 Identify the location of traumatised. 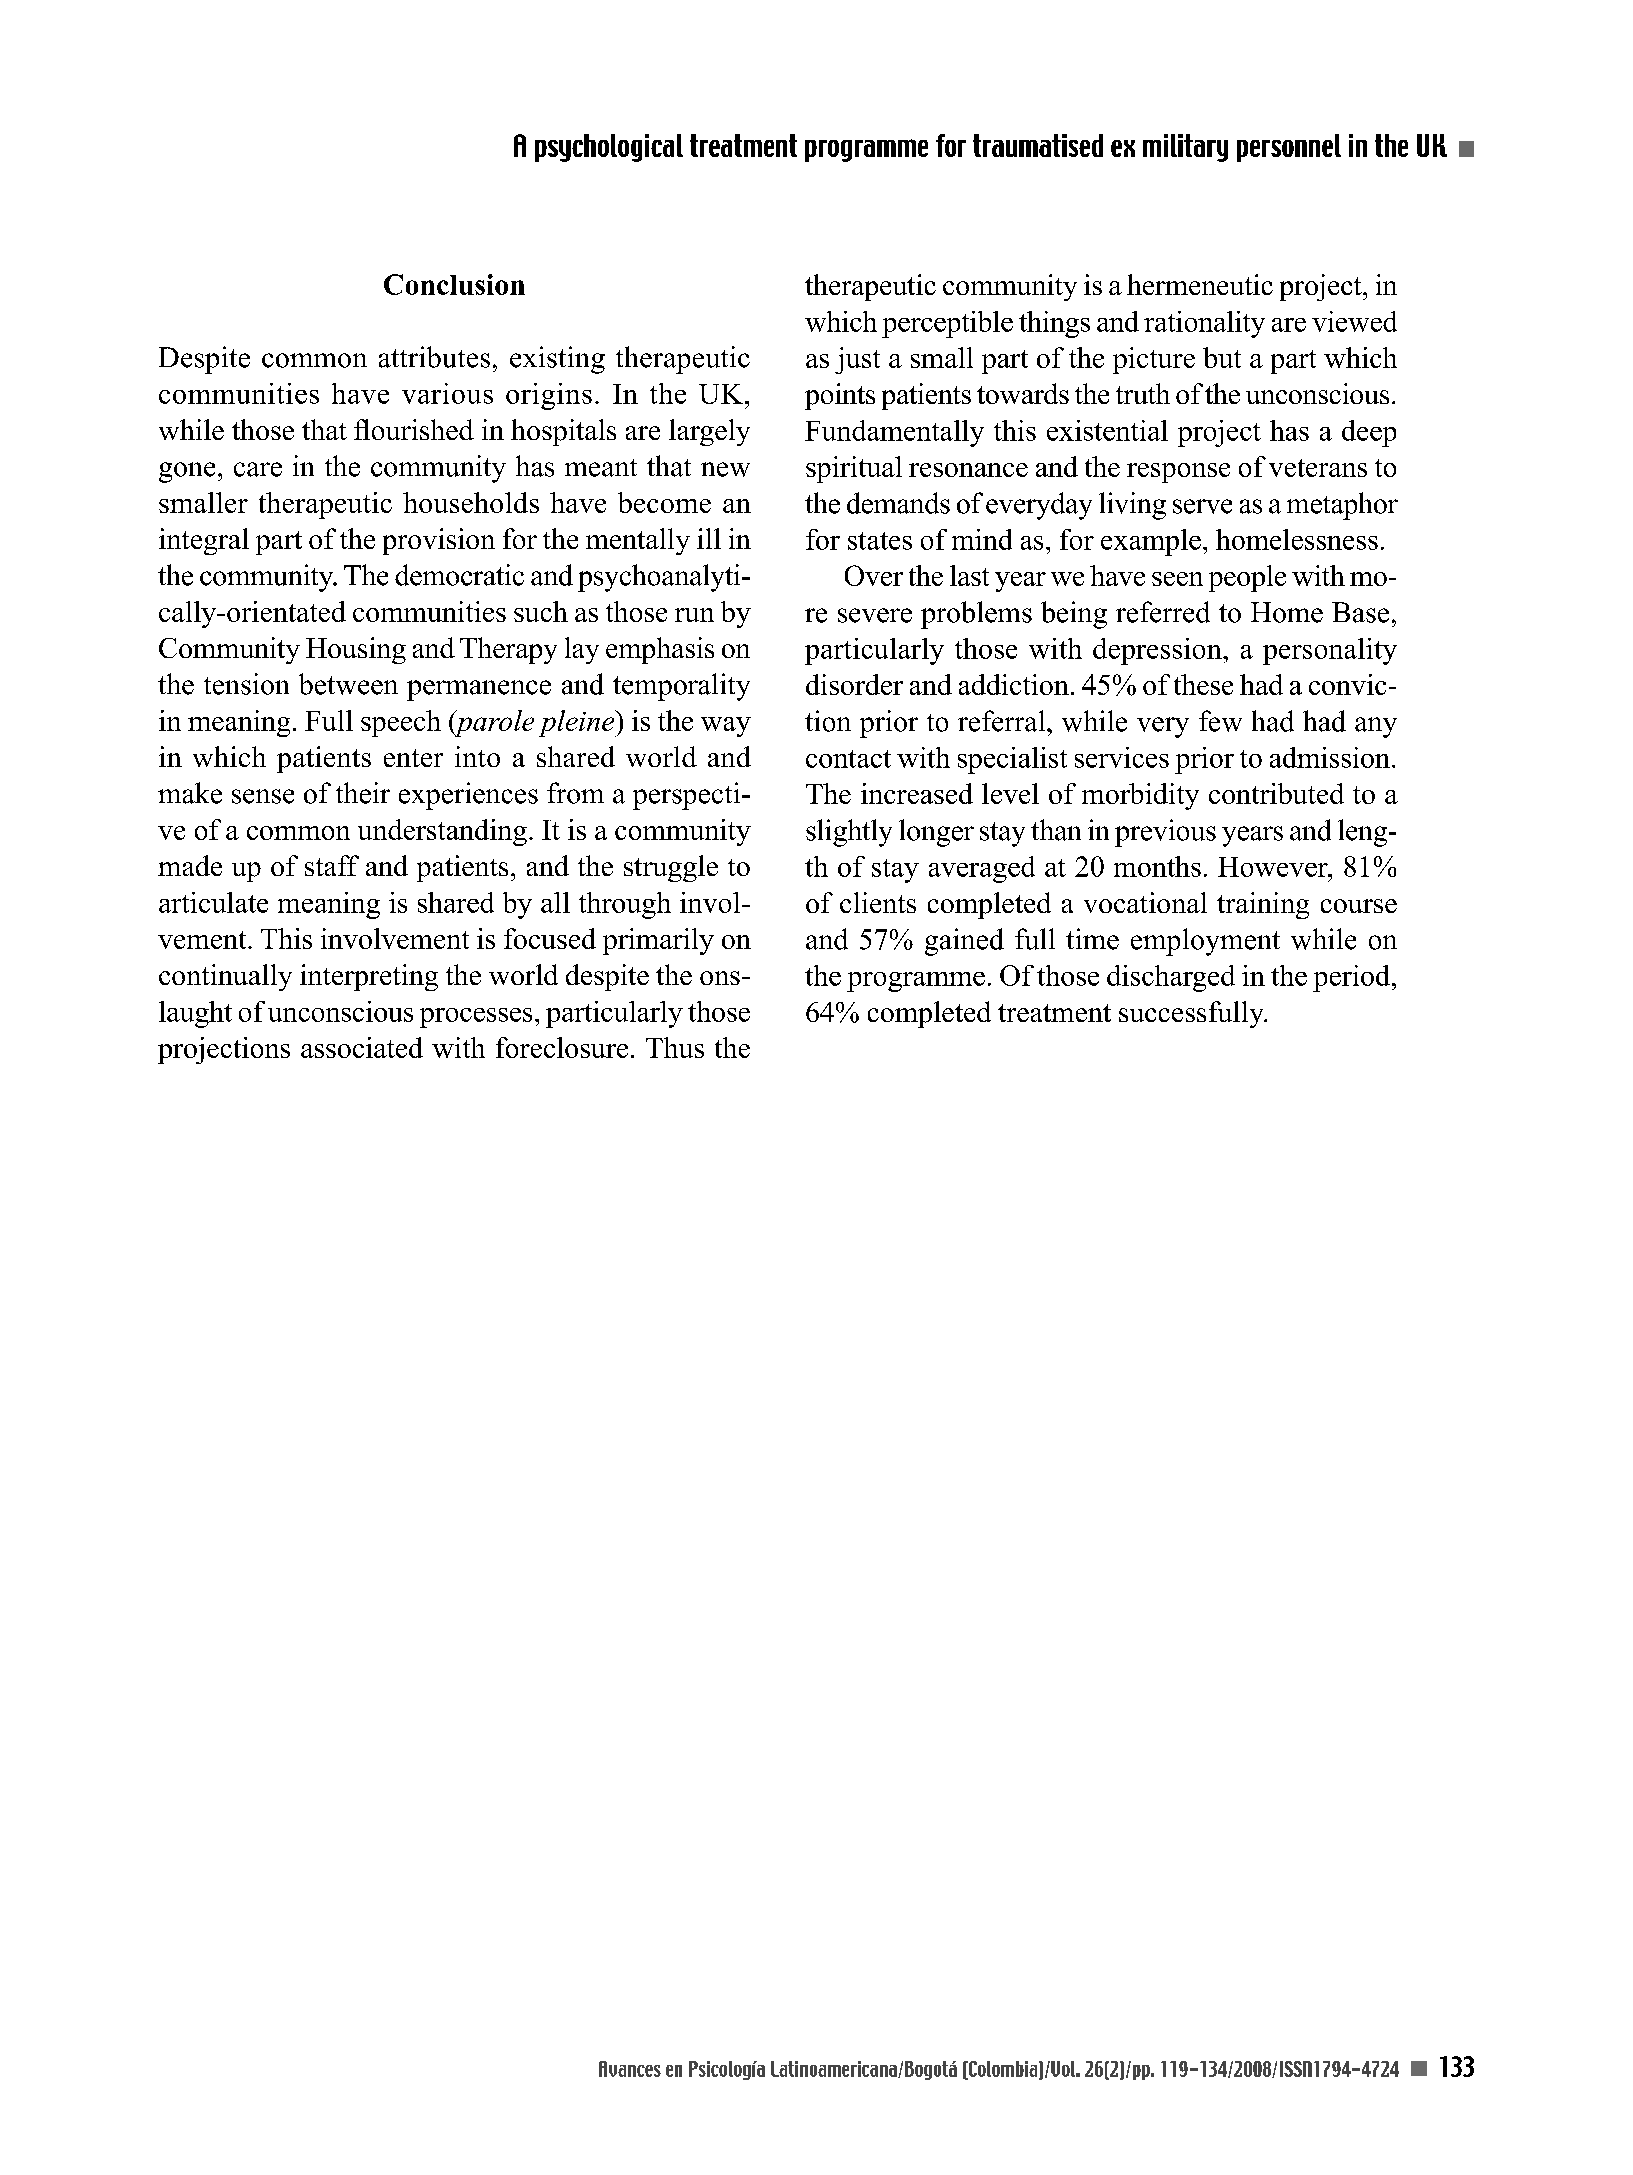
(1038, 145).
